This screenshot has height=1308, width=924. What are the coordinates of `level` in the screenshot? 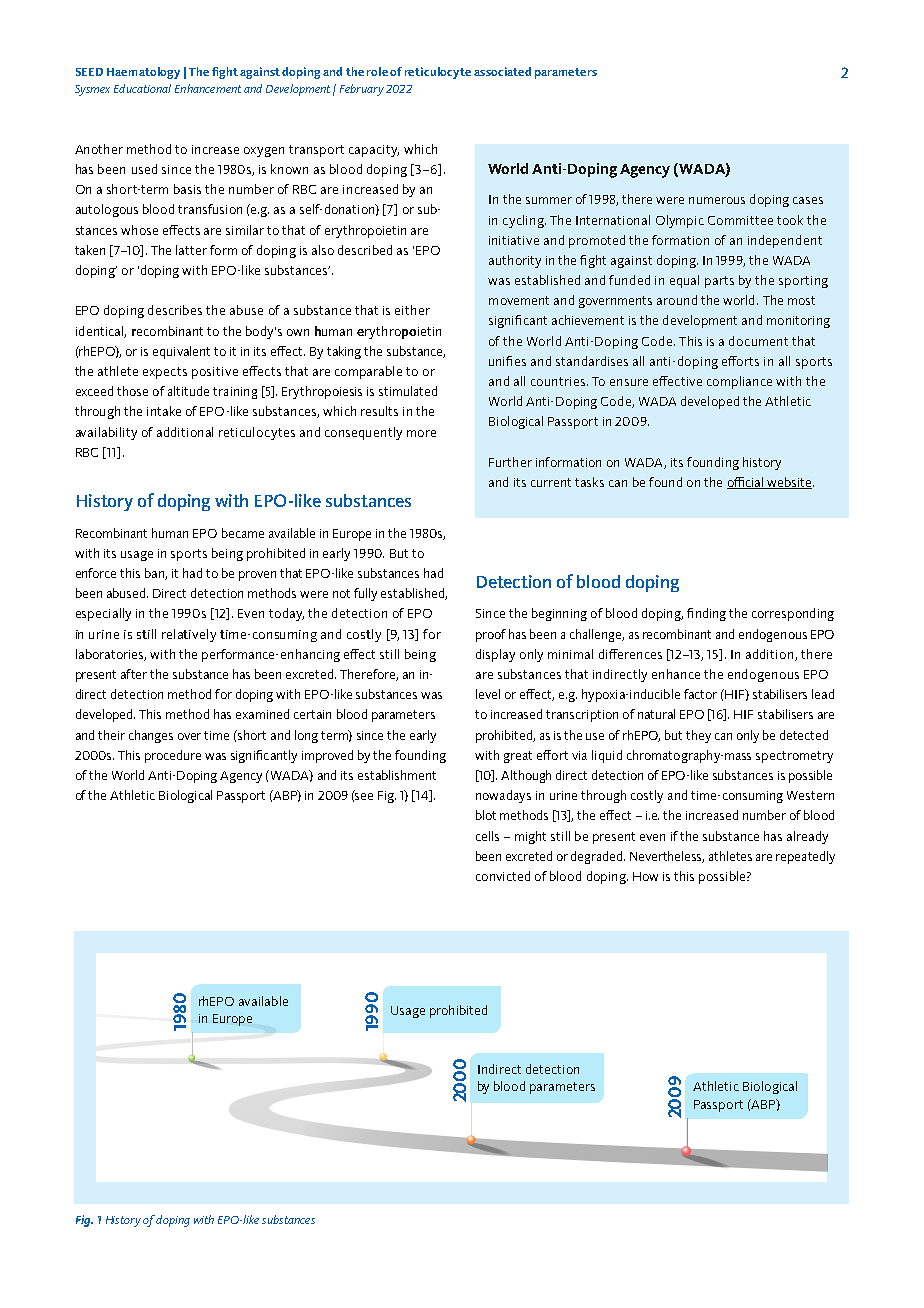 It's located at (488, 694).
